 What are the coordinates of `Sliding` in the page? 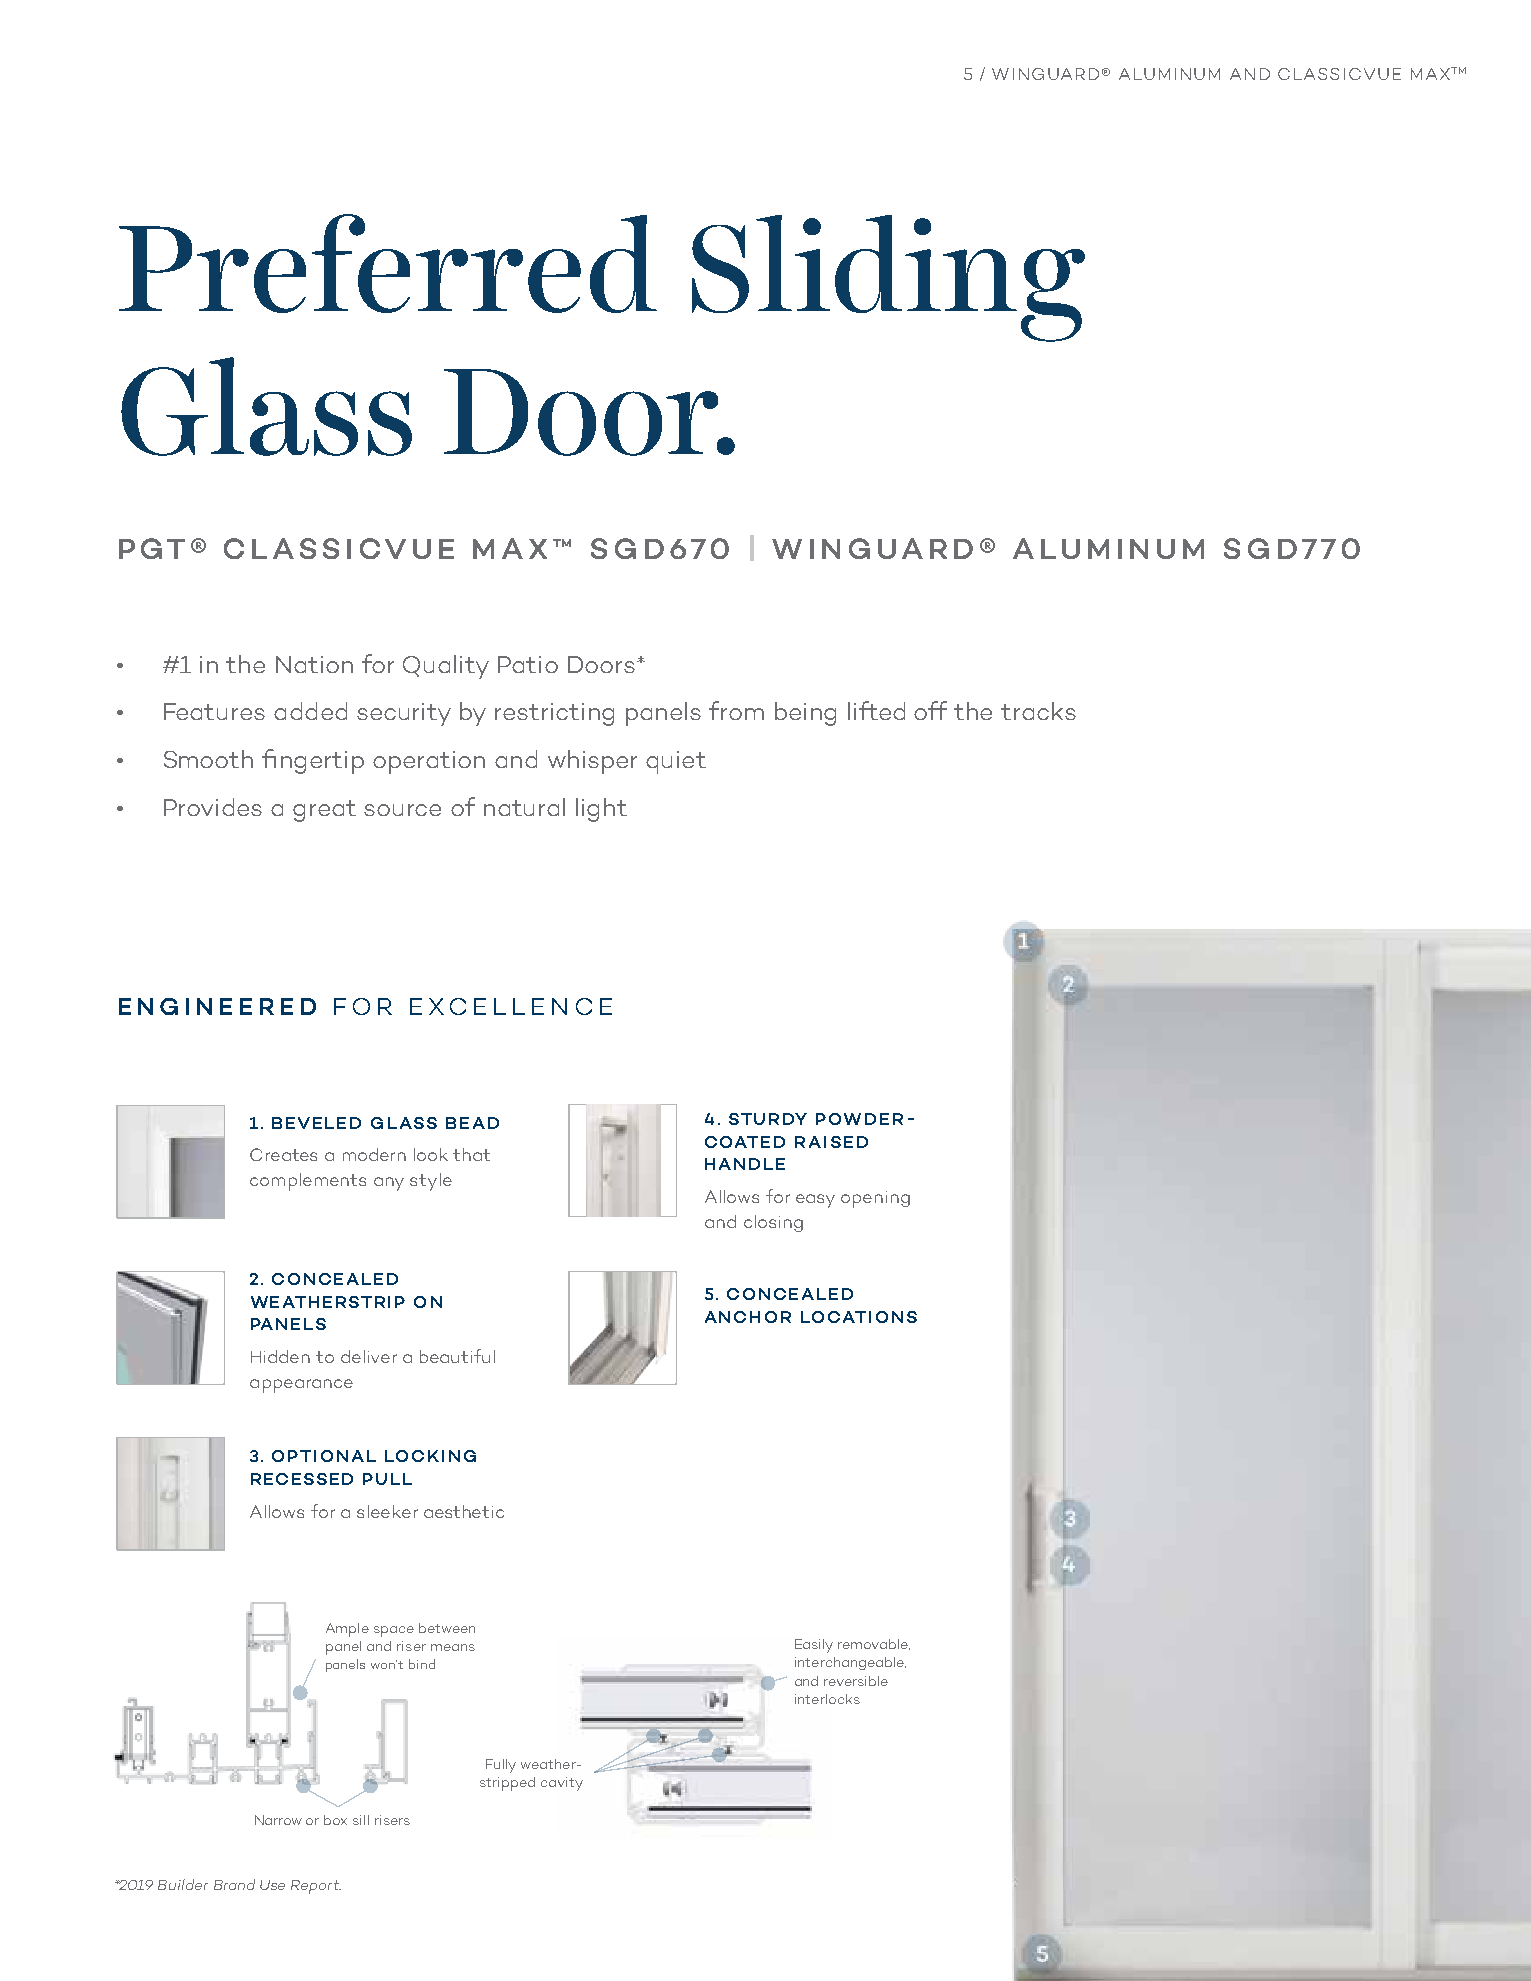 It's located at (888, 278).
